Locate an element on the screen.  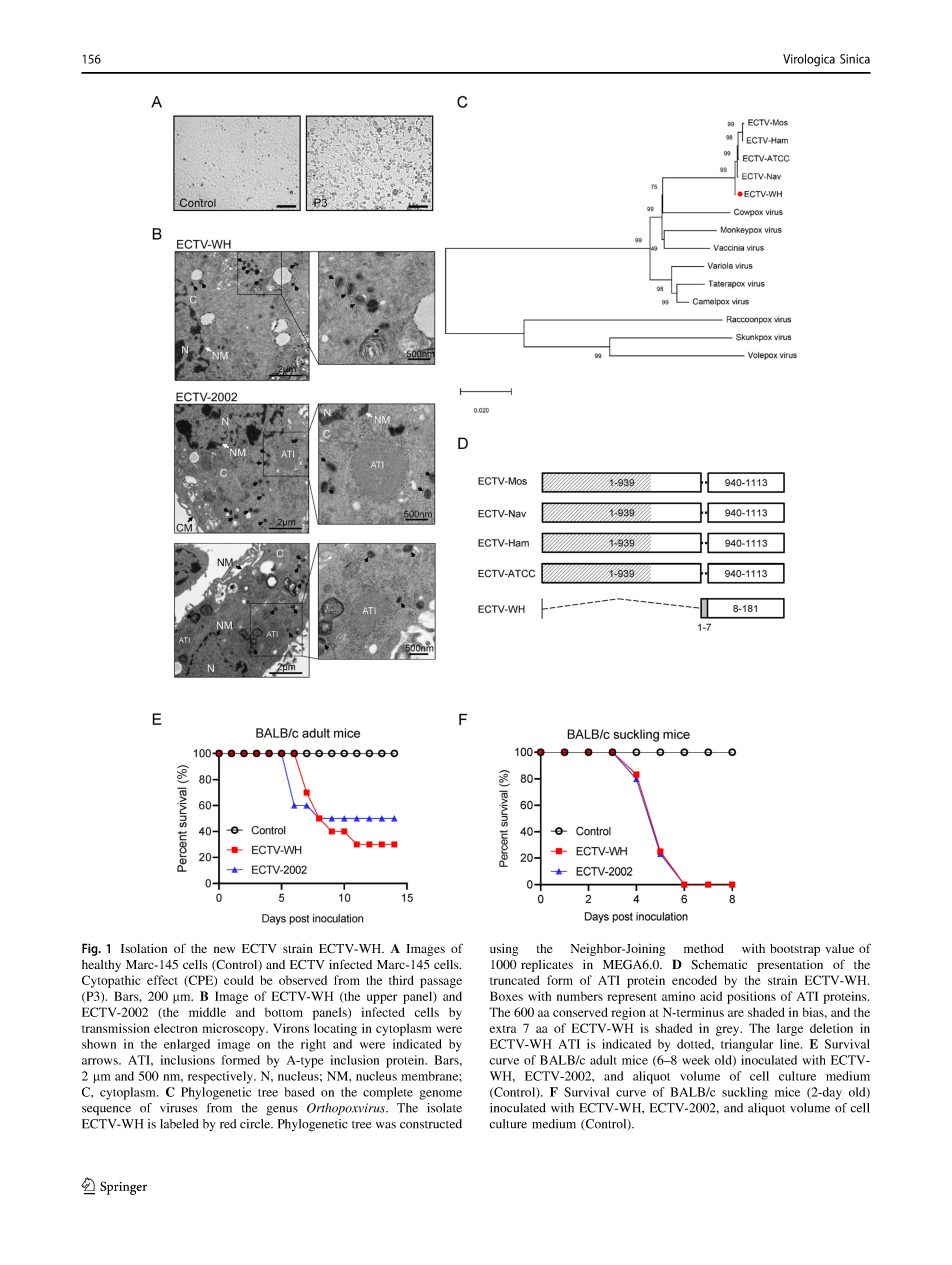
positions is located at coordinates (751, 997).
